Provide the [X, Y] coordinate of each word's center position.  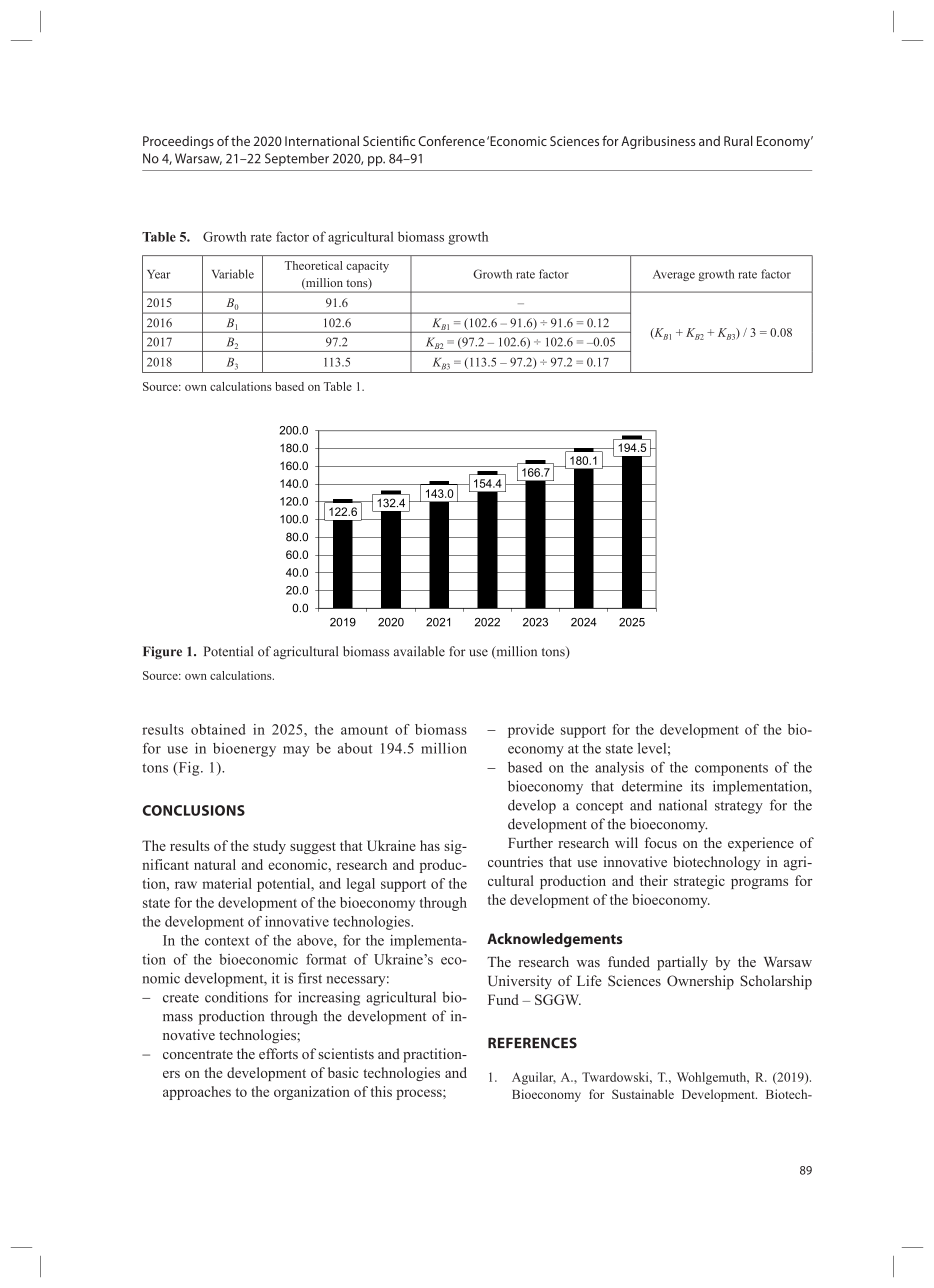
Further [530, 842]
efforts [278, 1053]
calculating [391, 328]
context [227, 941]
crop [564, 362]
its [697, 786]
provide [531, 731]
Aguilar [534, 1078]
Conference [451, 140]
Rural [738, 141]
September [297, 159]
